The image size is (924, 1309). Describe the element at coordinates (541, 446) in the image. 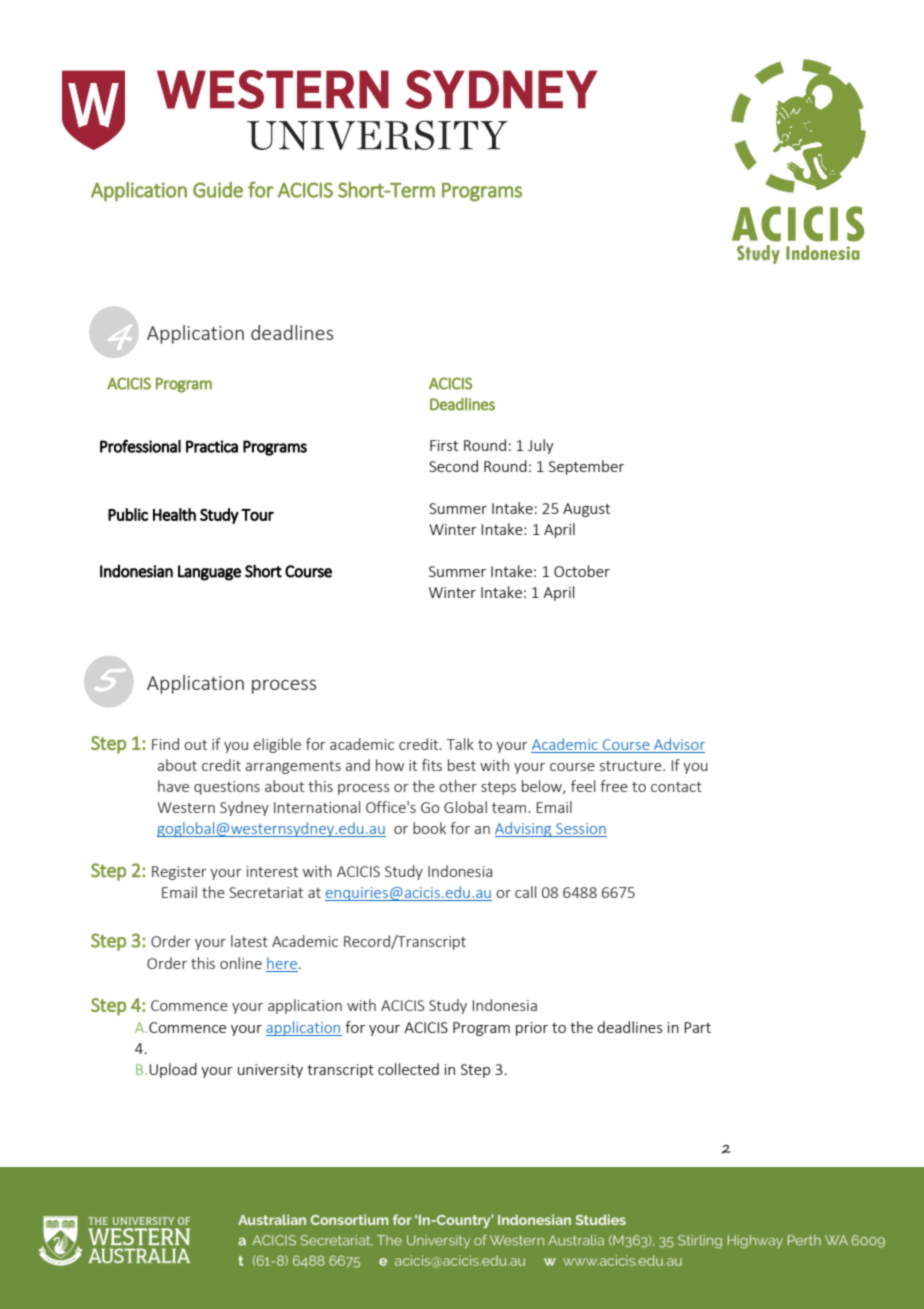

I see `July` at that location.
